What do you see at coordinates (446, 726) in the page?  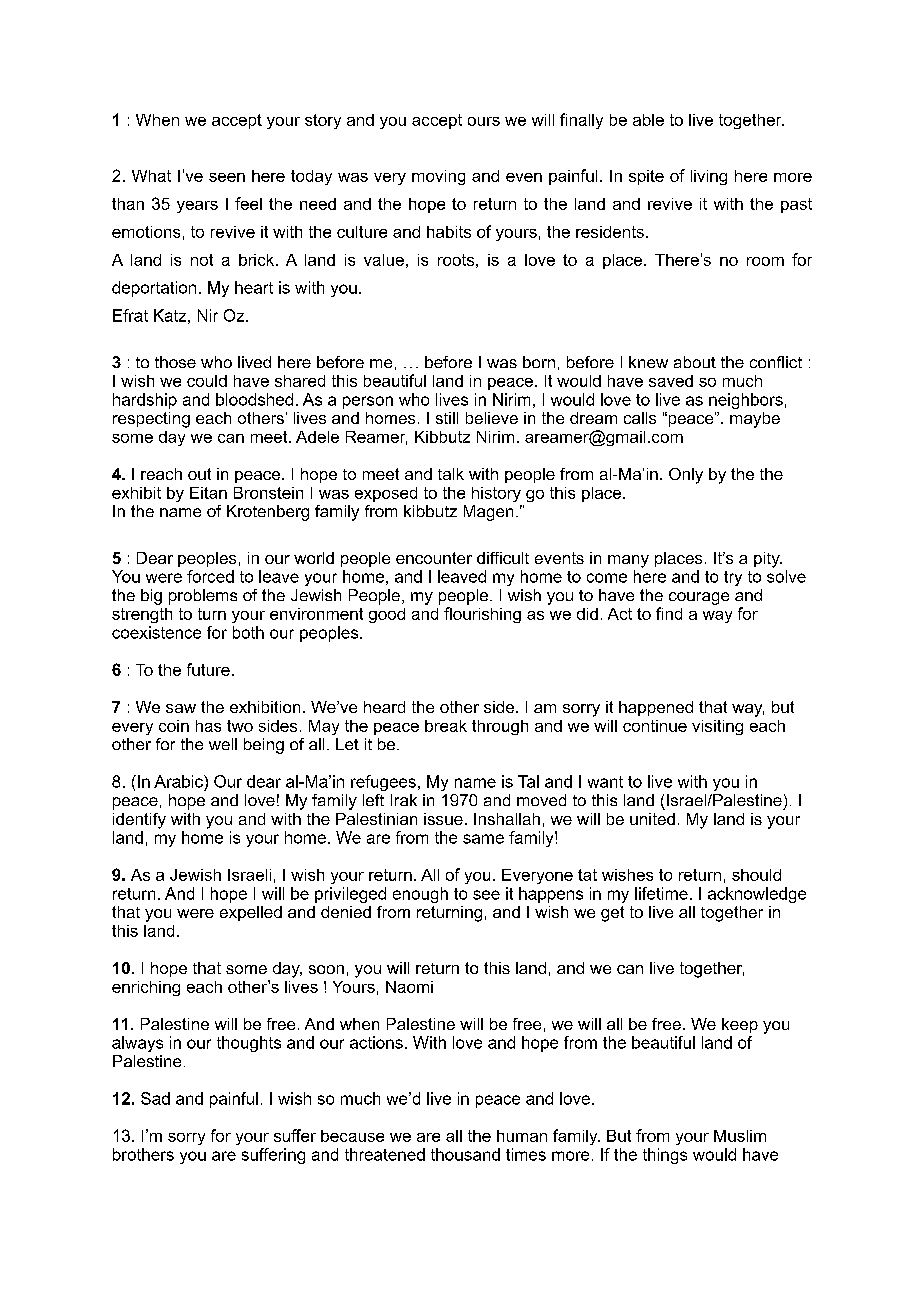 I see `break` at bounding box center [446, 726].
